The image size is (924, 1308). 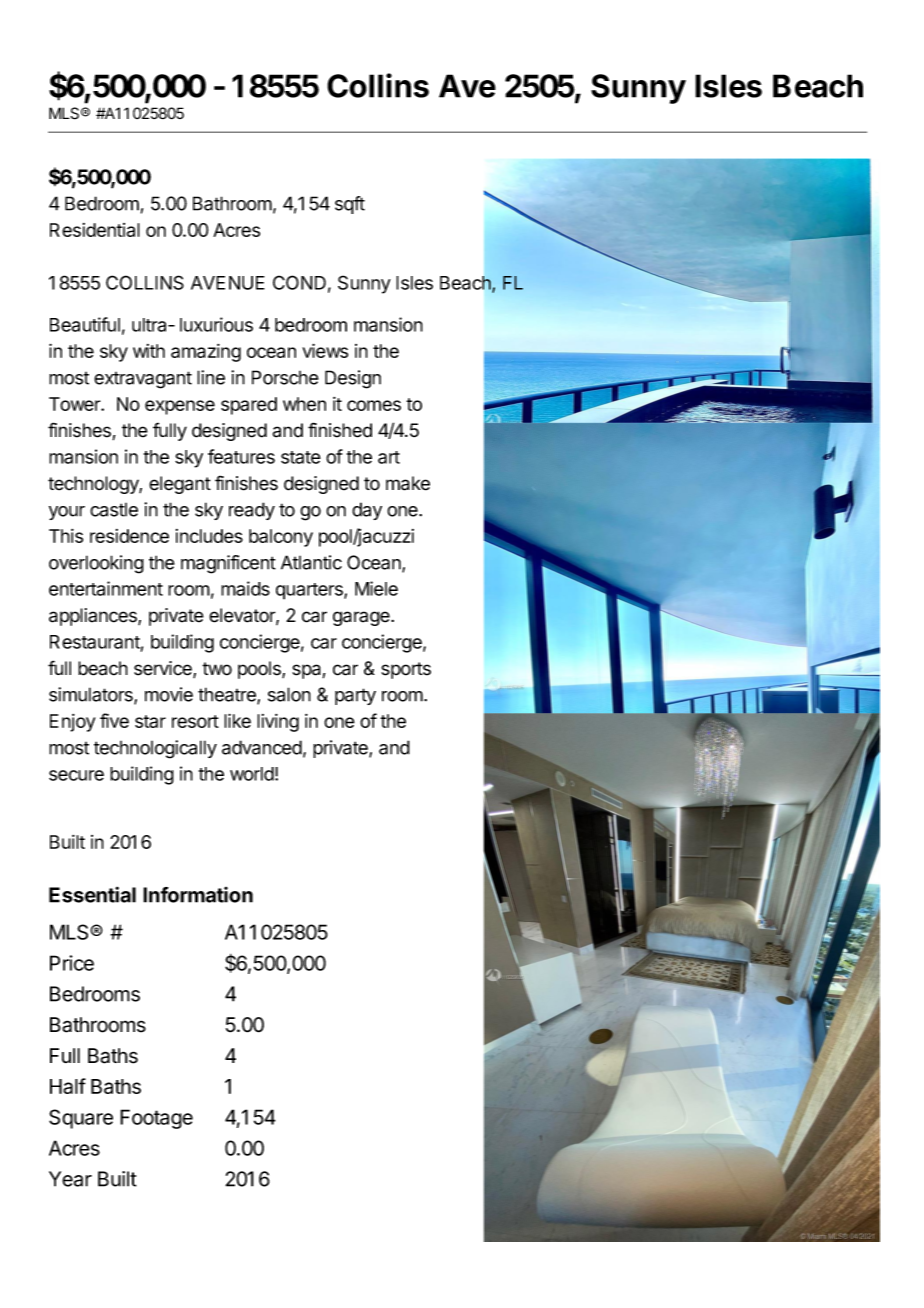 I want to click on Information, so click(x=198, y=895).
